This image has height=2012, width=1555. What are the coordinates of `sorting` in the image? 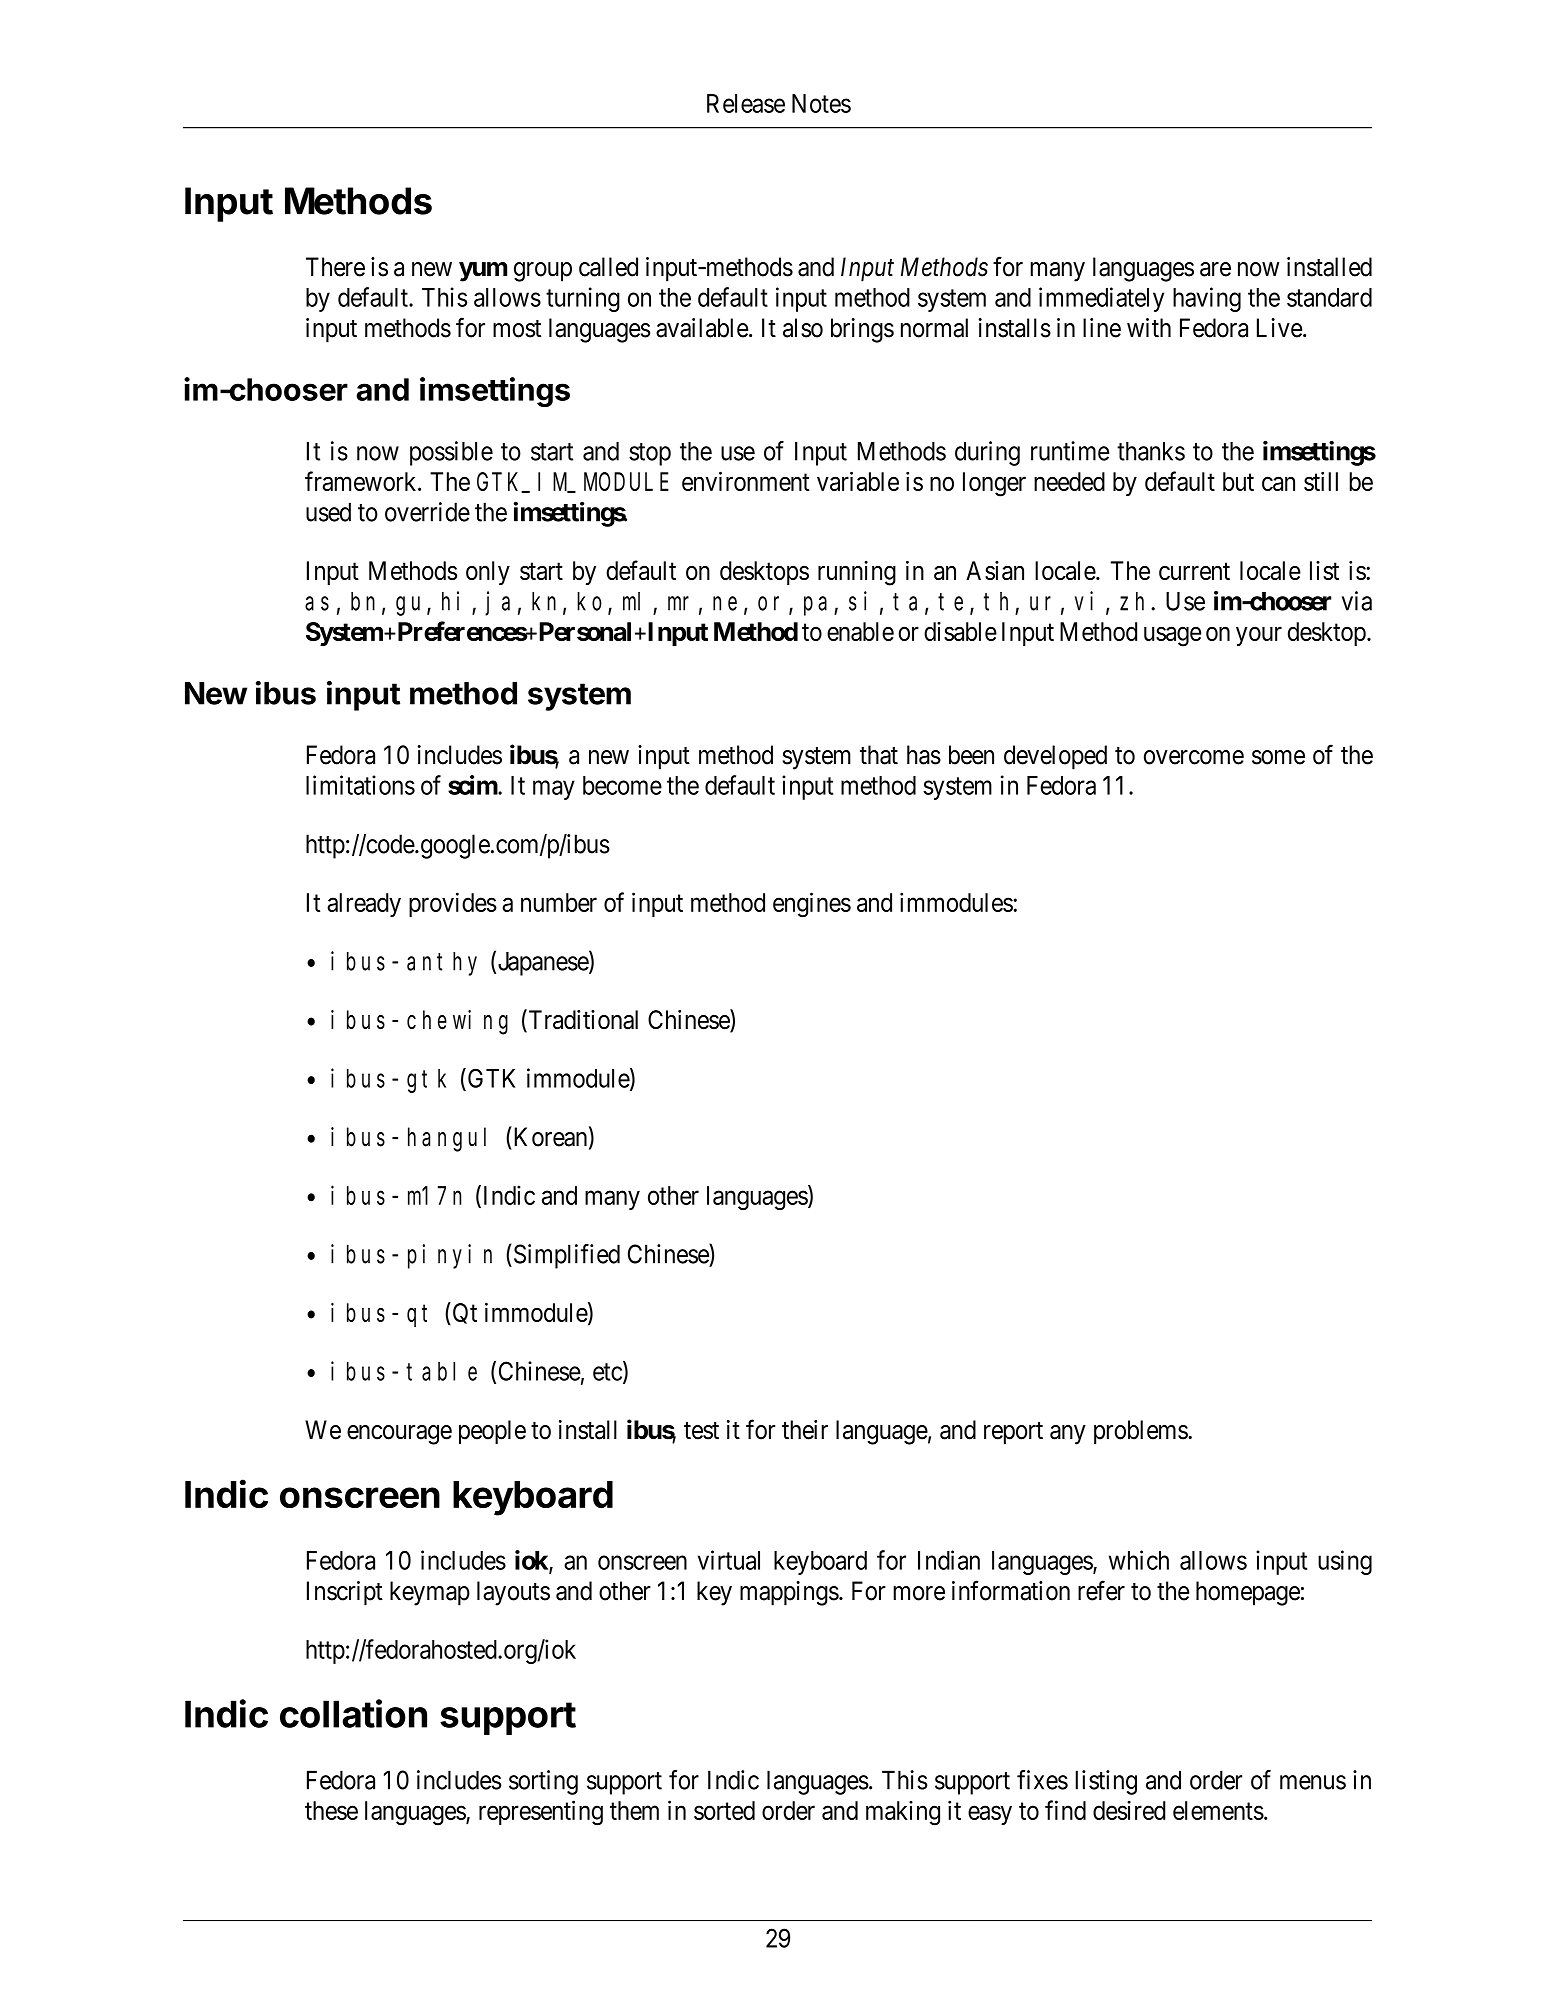 It's located at (543, 1782).
